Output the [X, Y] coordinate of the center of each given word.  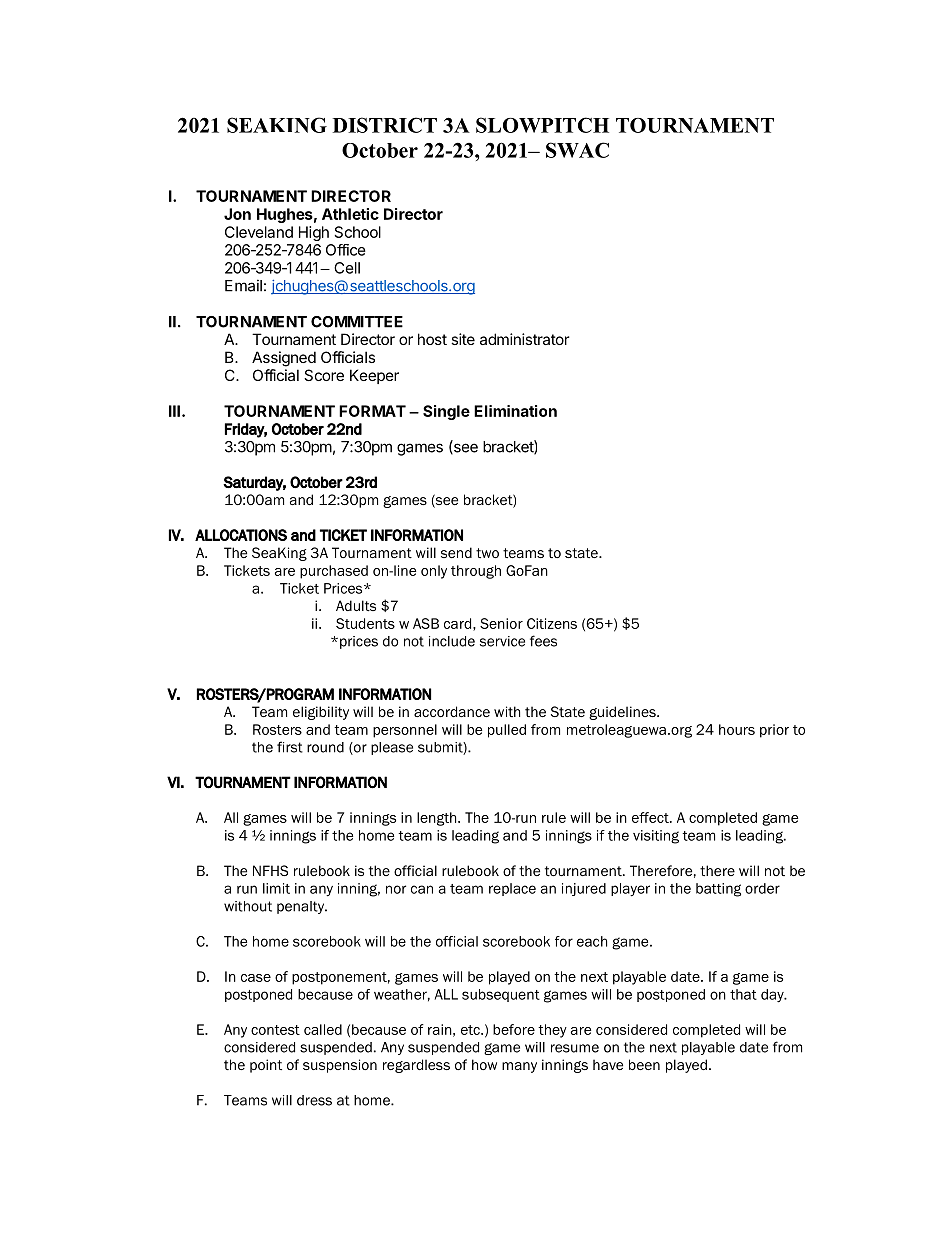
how [484, 1064]
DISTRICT [385, 125]
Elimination [515, 411]
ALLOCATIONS [241, 535]
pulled [507, 731]
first [290, 747]
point [266, 1066]
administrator [524, 339]
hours [737, 729]
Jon [237, 214]
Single [446, 412]
